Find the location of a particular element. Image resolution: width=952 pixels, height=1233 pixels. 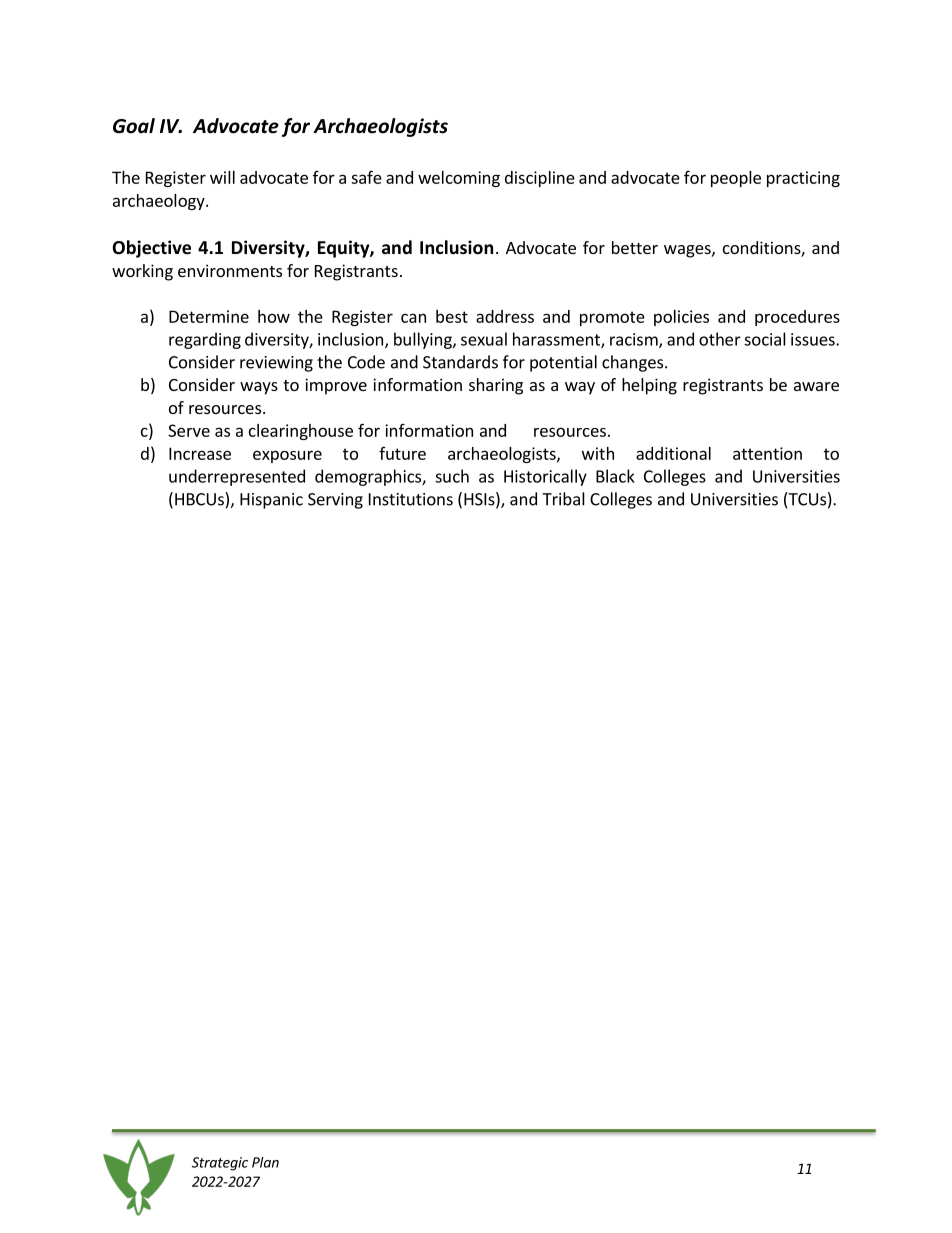

Hispanic is located at coordinates (271, 501).
